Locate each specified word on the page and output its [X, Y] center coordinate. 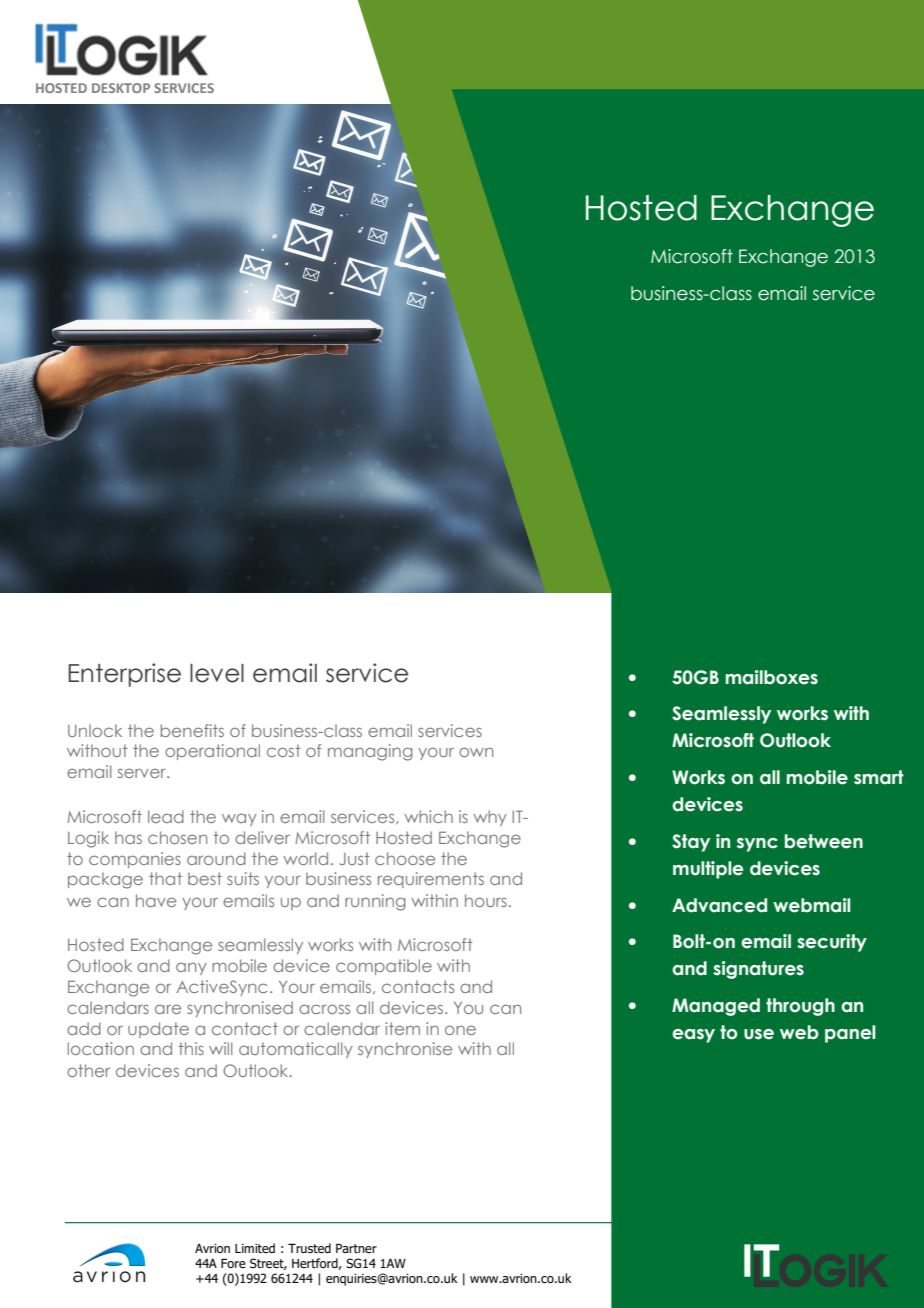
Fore [233, 1263]
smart [879, 777]
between [824, 841]
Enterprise [124, 675]
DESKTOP [121, 88]
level [217, 673]
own [476, 752]
